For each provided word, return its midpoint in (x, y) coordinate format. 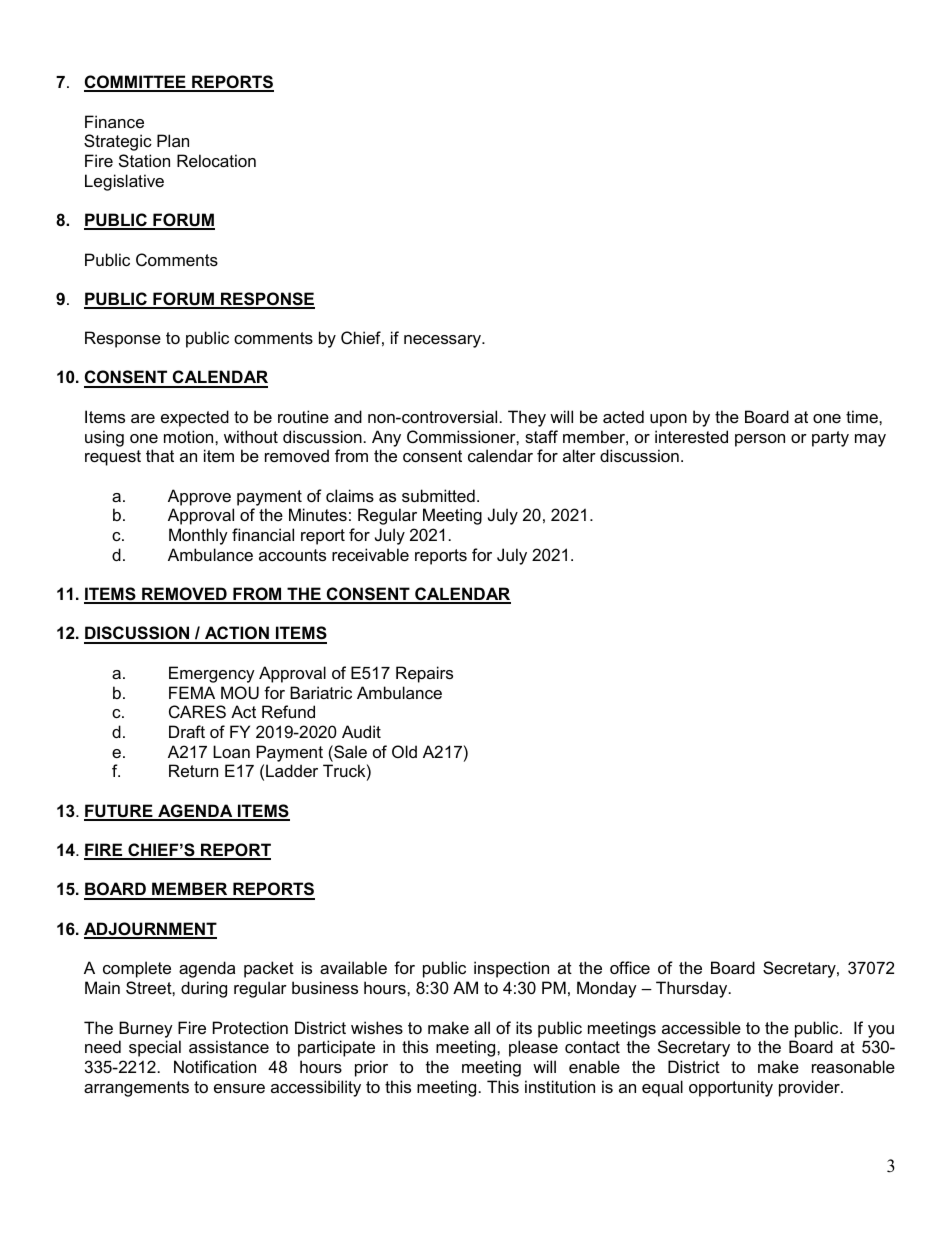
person (760, 440)
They (527, 418)
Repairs (424, 674)
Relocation (216, 160)
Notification (215, 1066)
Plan (173, 140)
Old (404, 751)
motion (190, 436)
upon (668, 420)
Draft (187, 731)
